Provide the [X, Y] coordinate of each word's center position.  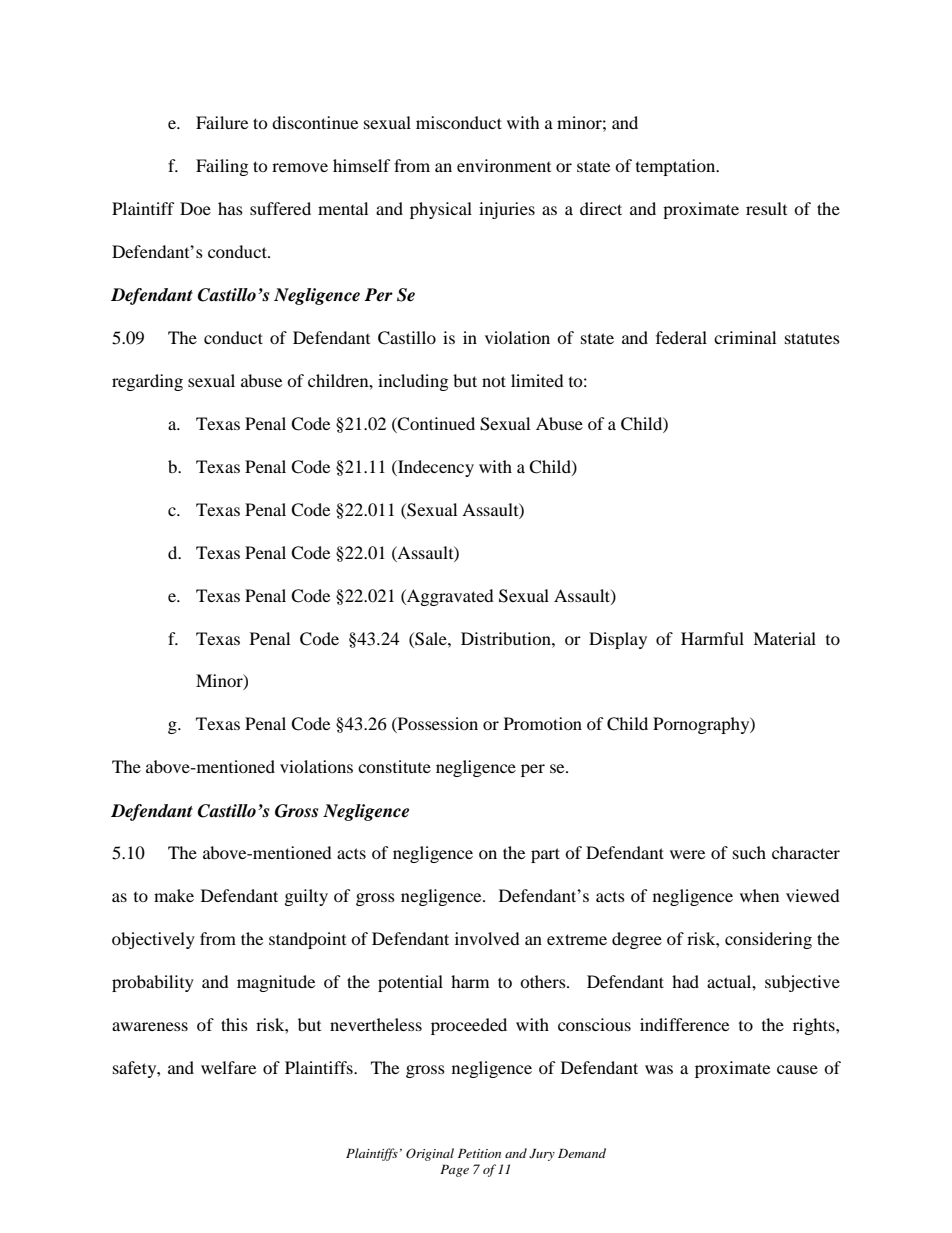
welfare [228, 1067]
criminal [745, 337]
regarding [147, 382]
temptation [677, 167]
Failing [222, 167]
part [545, 855]
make [174, 895]
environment [504, 165]
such [749, 852]
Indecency [435, 468]
